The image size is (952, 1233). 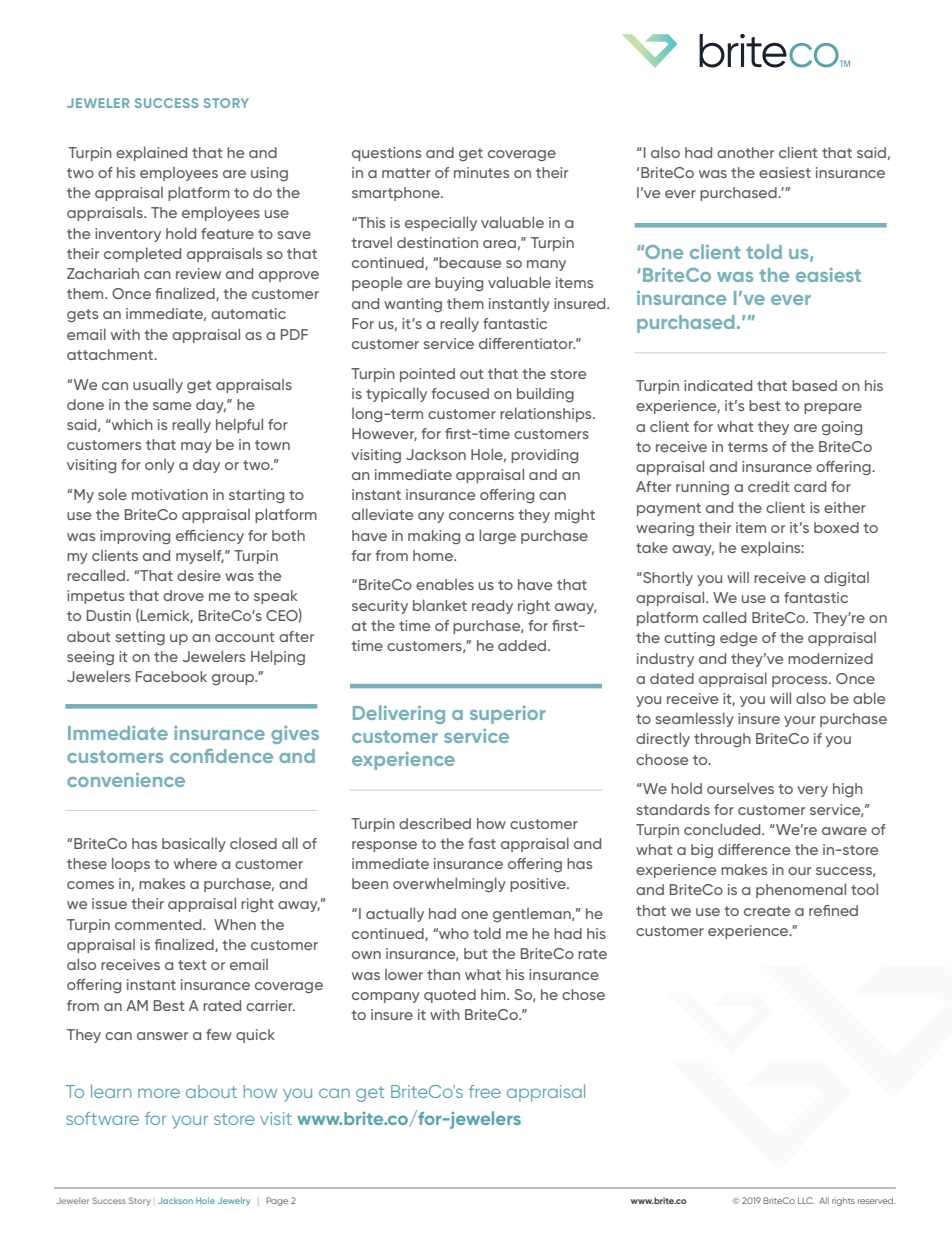 I want to click on create, so click(x=767, y=911).
